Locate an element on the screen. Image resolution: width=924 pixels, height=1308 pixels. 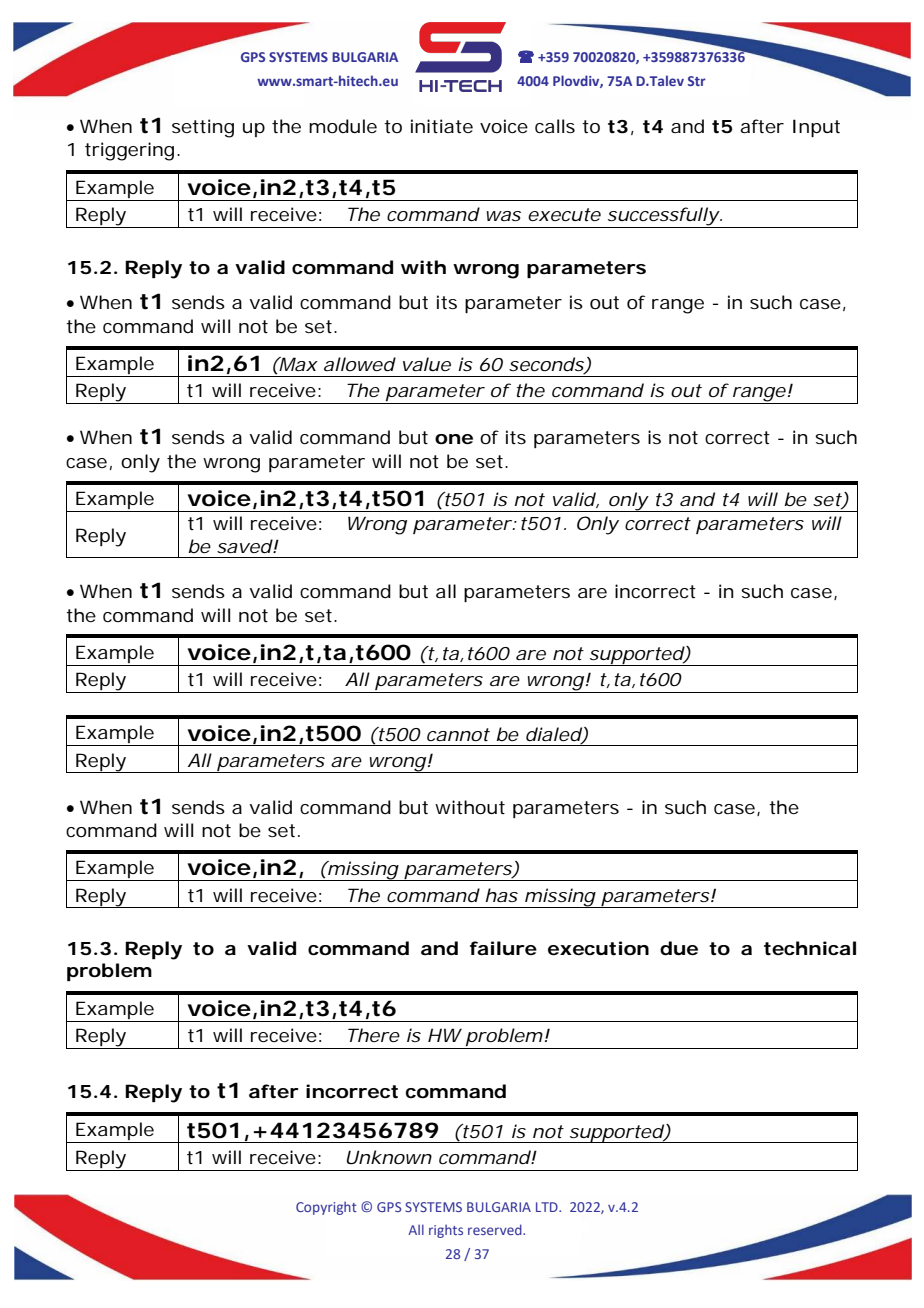
value is located at coordinates (427, 364).
